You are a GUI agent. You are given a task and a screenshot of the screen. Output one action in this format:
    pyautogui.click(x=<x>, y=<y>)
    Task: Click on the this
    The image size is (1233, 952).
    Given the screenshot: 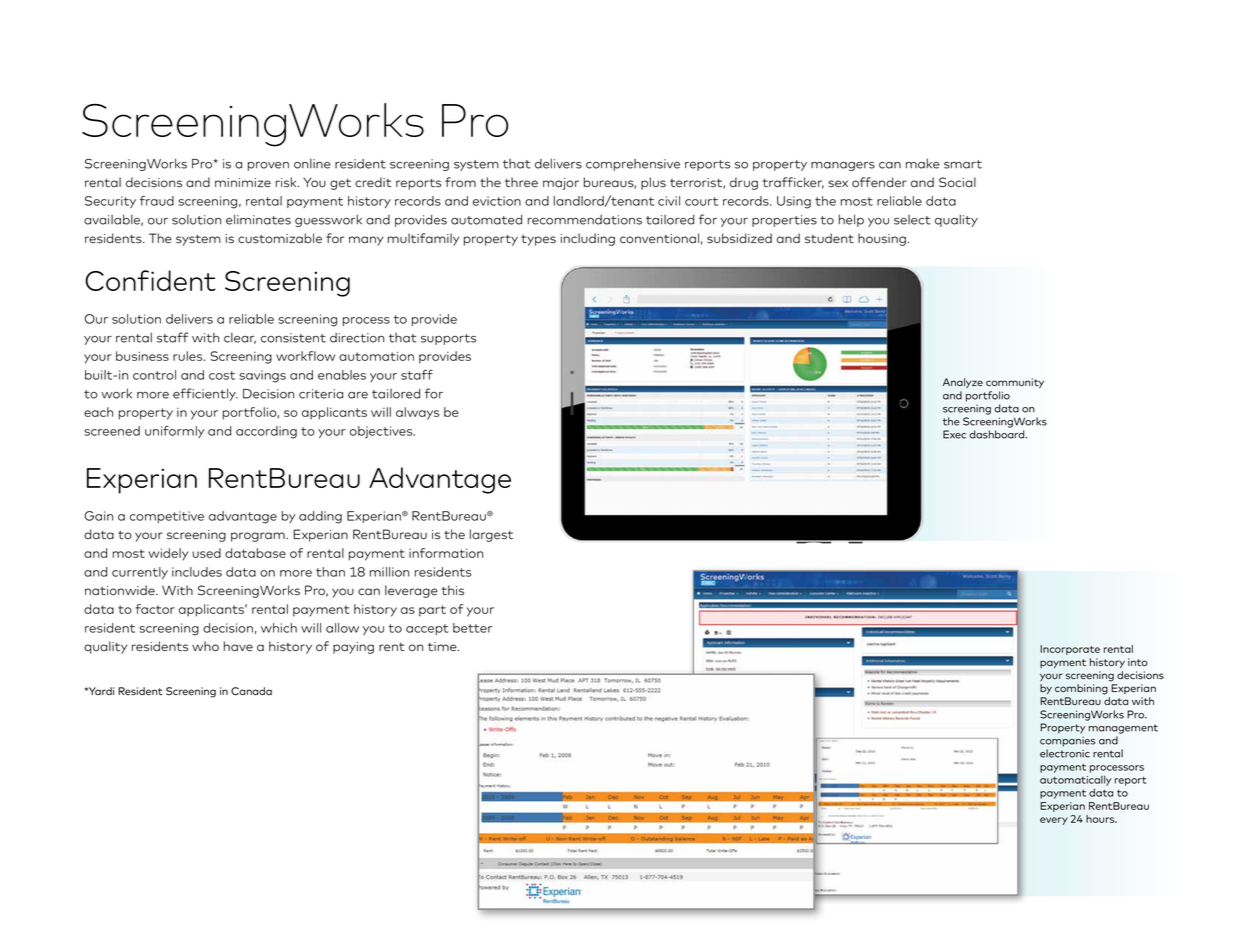 What is the action you would take?
    pyautogui.click(x=452, y=590)
